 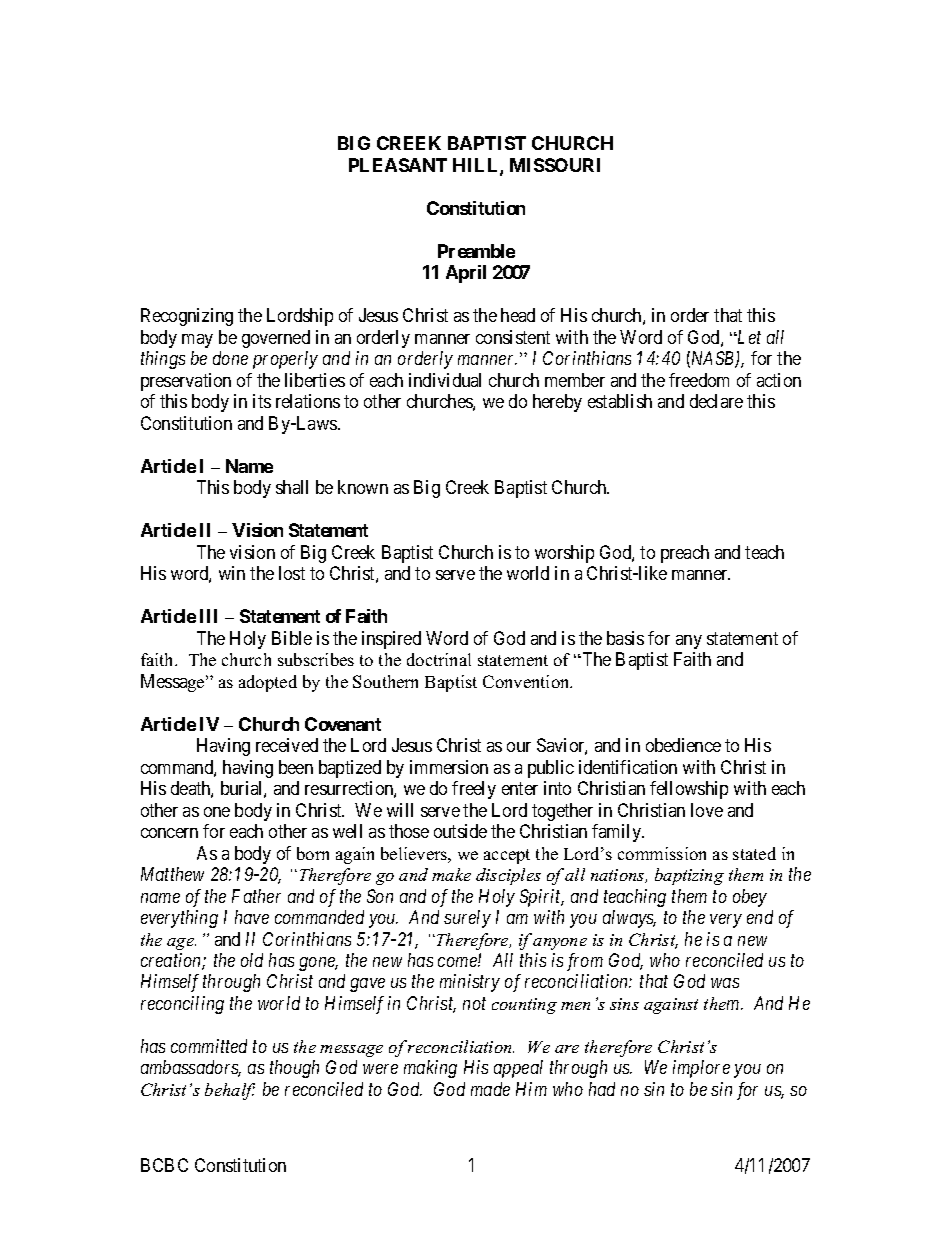 I want to click on implore, so click(x=701, y=1069).
